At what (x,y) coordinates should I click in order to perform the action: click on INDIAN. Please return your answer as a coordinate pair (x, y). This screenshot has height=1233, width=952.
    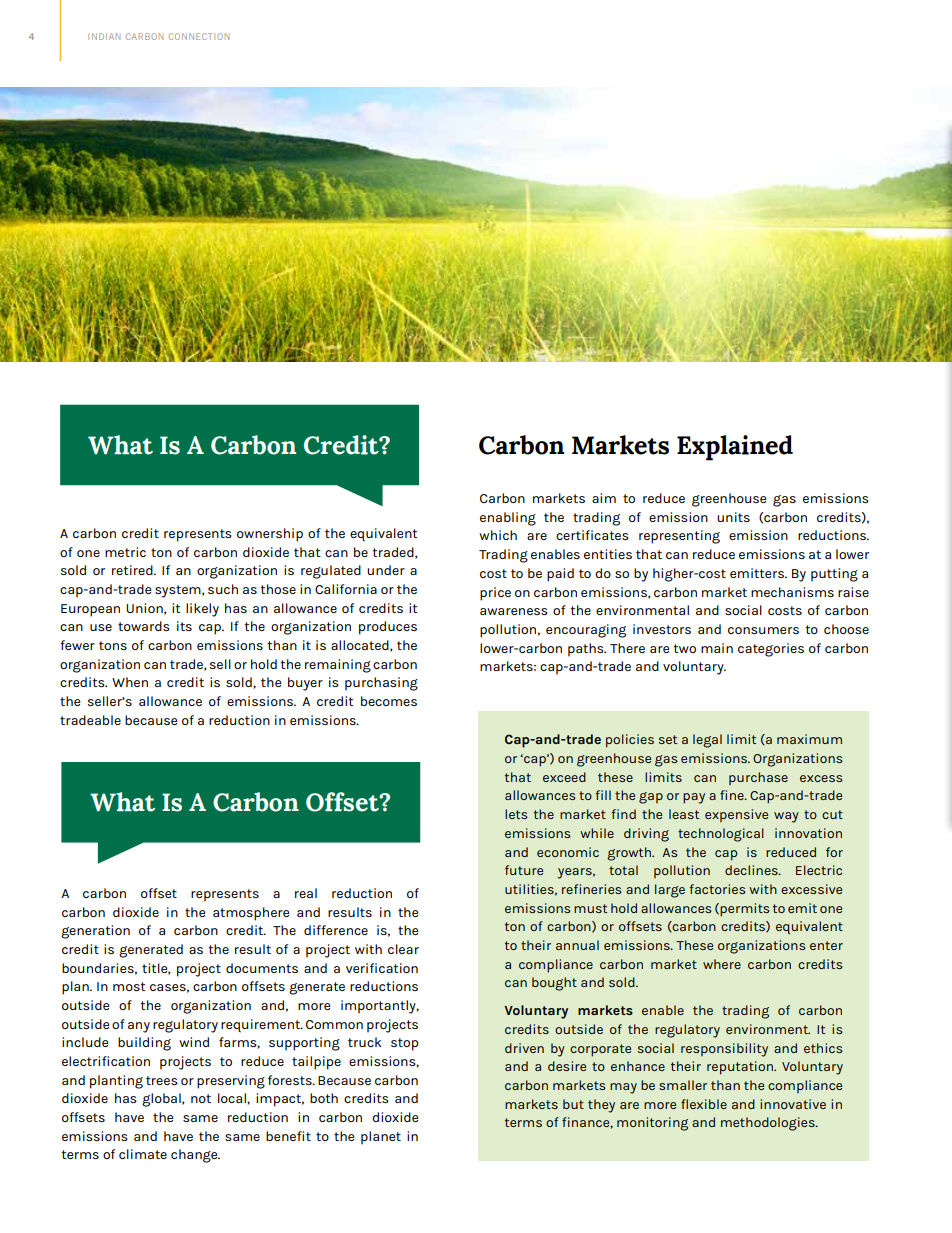
    Looking at the image, I should click on (104, 36).
